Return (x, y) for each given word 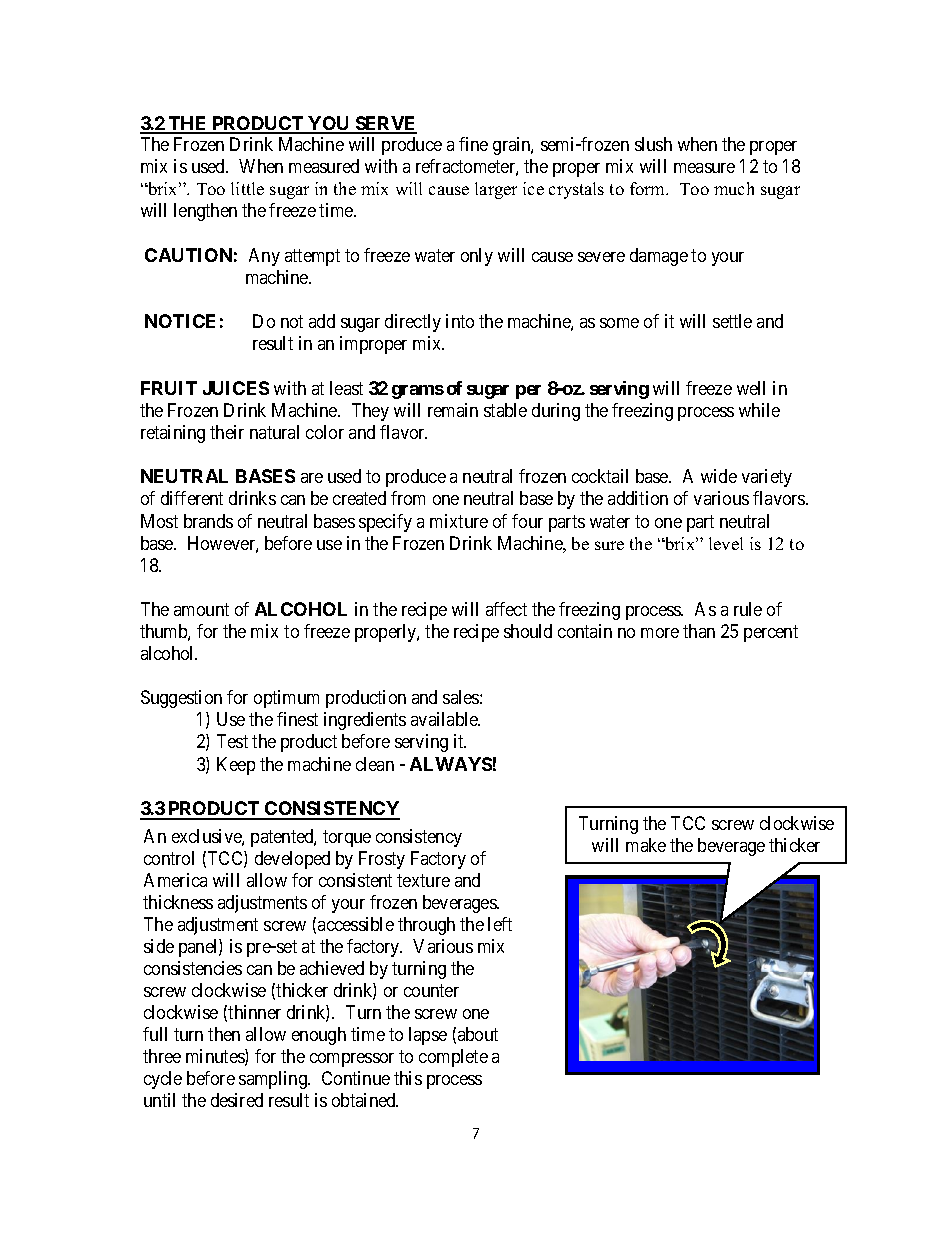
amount (201, 609)
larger (496, 190)
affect (506, 609)
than (699, 631)
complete (453, 1058)
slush (653, 144)
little (247, 188)
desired (237, 1100)
